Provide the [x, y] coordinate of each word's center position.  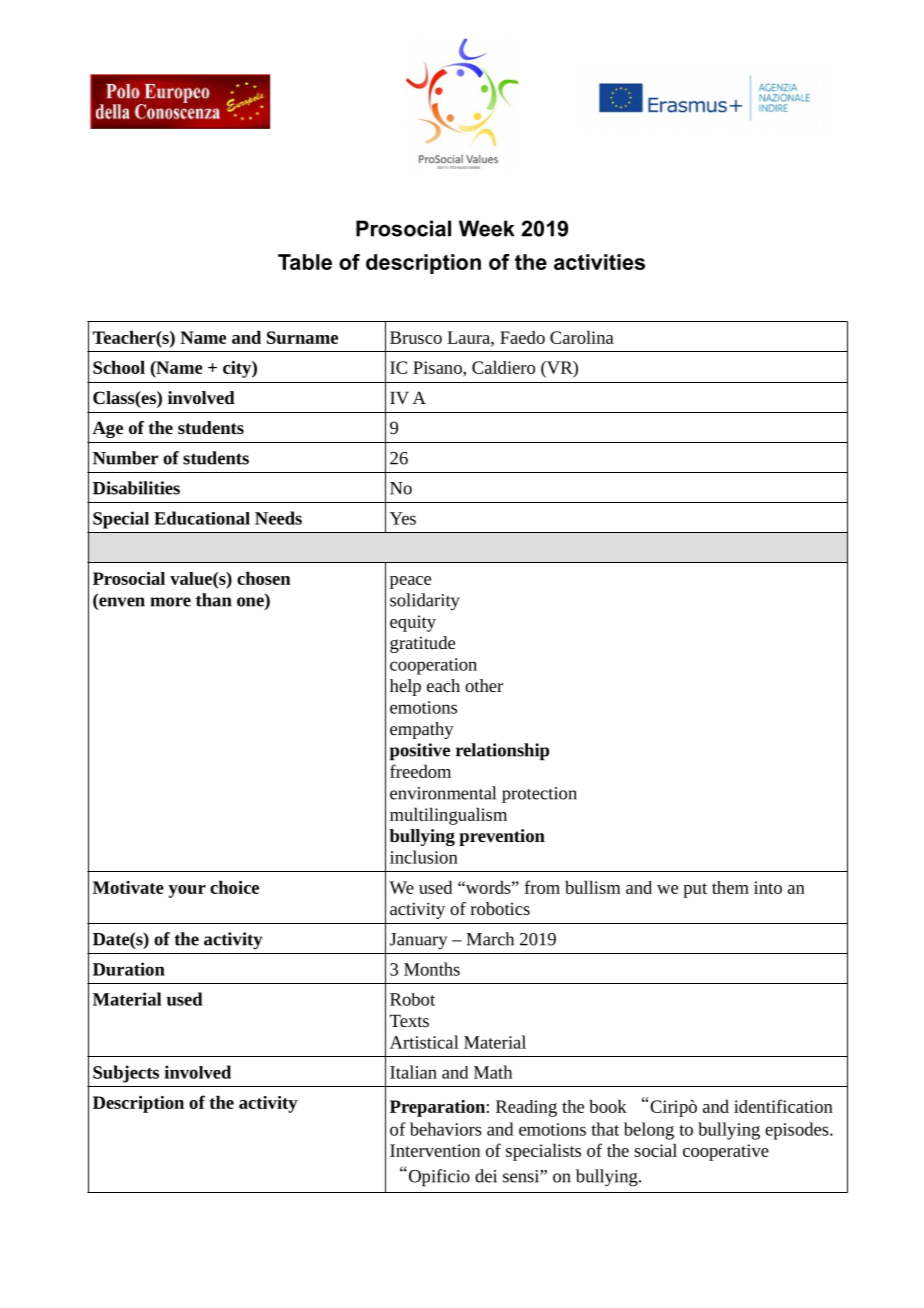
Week [487, 228]
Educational [202, 518]
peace [410, 582]
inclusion [424, 857]
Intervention [435, 1150]
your [187, 891]
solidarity [425, 602]
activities [599, 262]
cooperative [726, 1152]
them [730, 887]
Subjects [126, 1074]
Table [305, 262]
